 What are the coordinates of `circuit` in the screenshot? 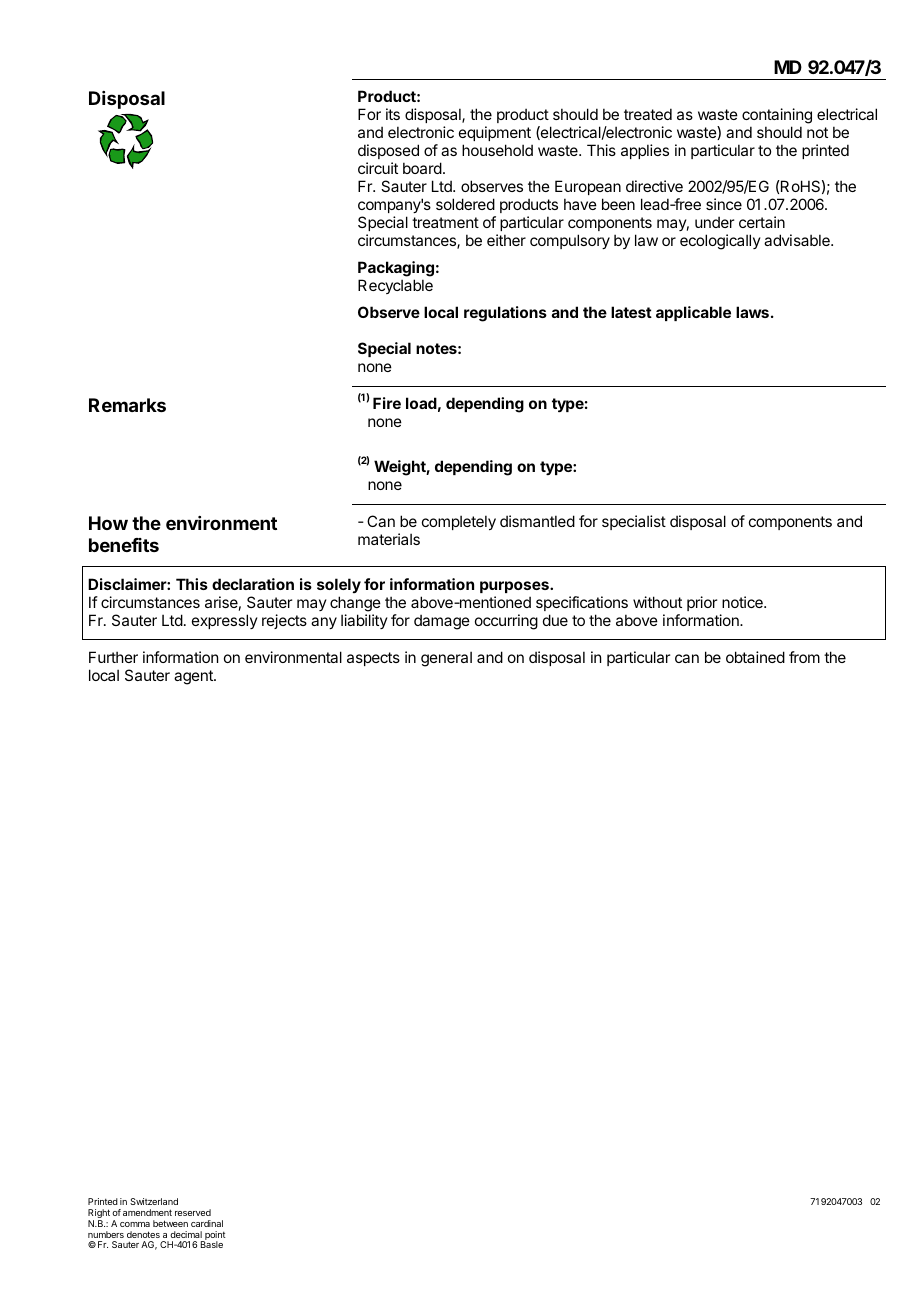 It's located at (378, 168).
